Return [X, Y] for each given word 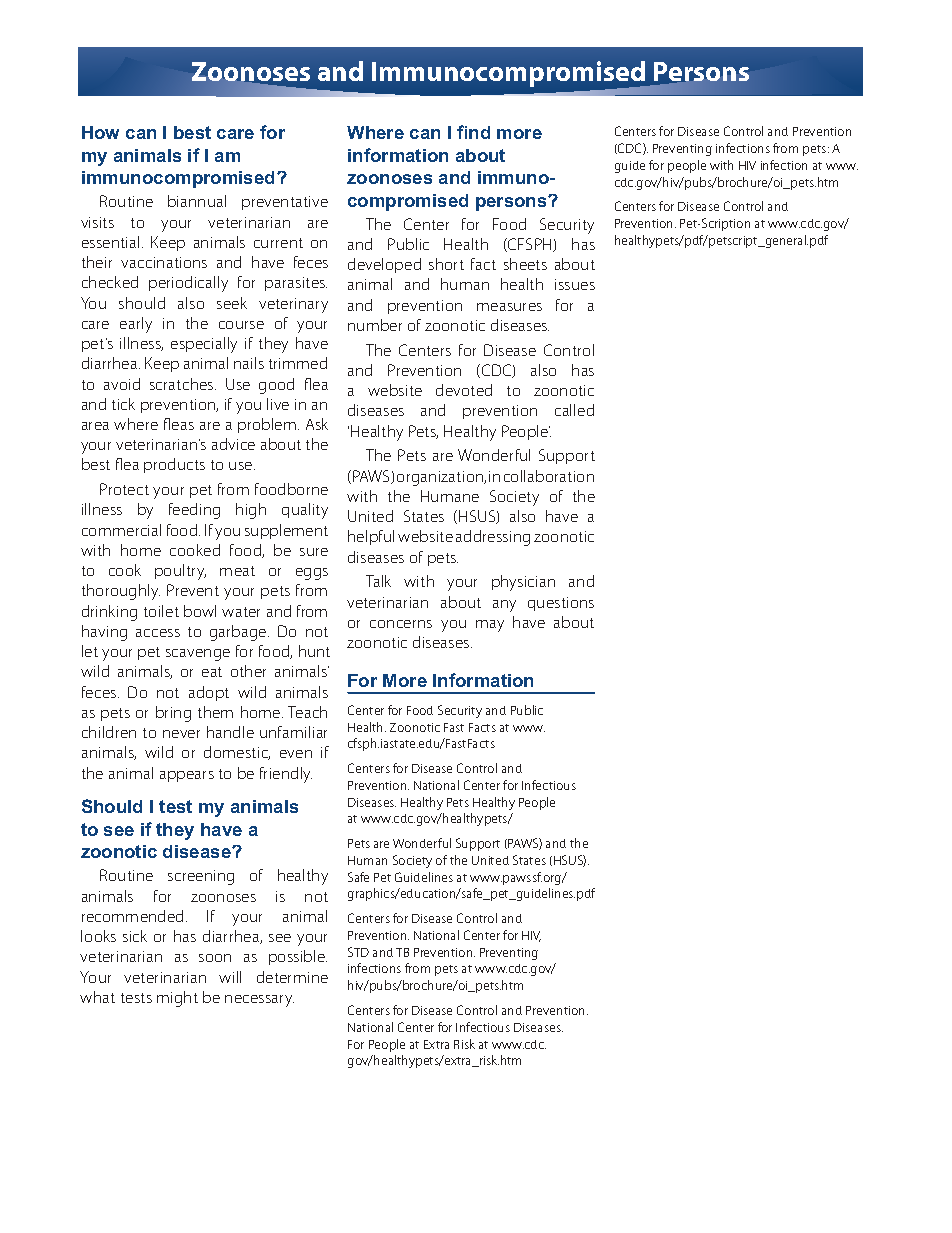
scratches [183, 384]
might [177, 999]
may [490, 626]
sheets [525, 264]
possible [298, 957]
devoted [464, 390]
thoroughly [121, 592]
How [100, 132]
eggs [312, 574]
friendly [286, 775]
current [278, 243]
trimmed [298, 363]
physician [523, 583]
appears [187, 776]
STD [358, 952]
